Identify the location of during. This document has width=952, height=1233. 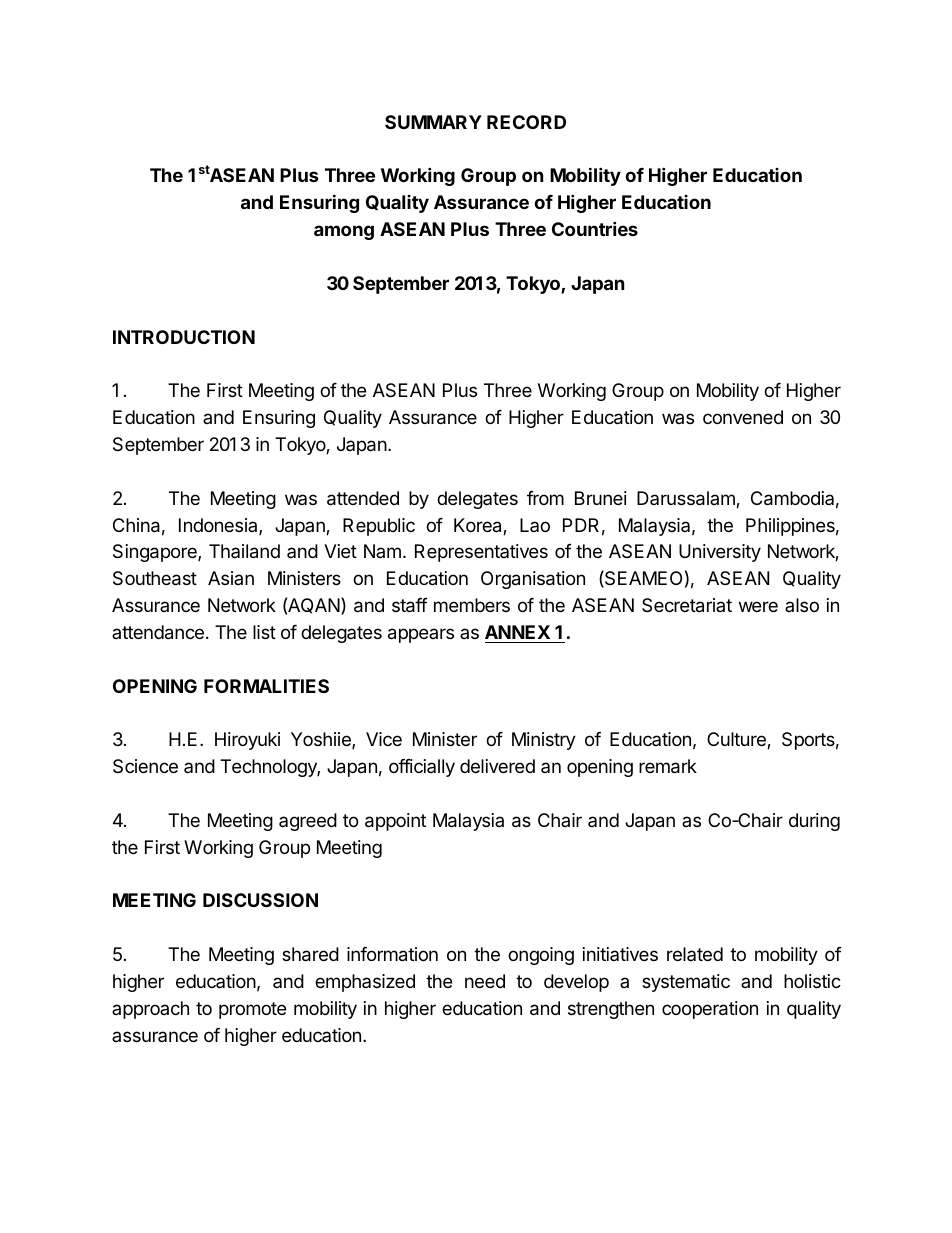
(814, 822).
